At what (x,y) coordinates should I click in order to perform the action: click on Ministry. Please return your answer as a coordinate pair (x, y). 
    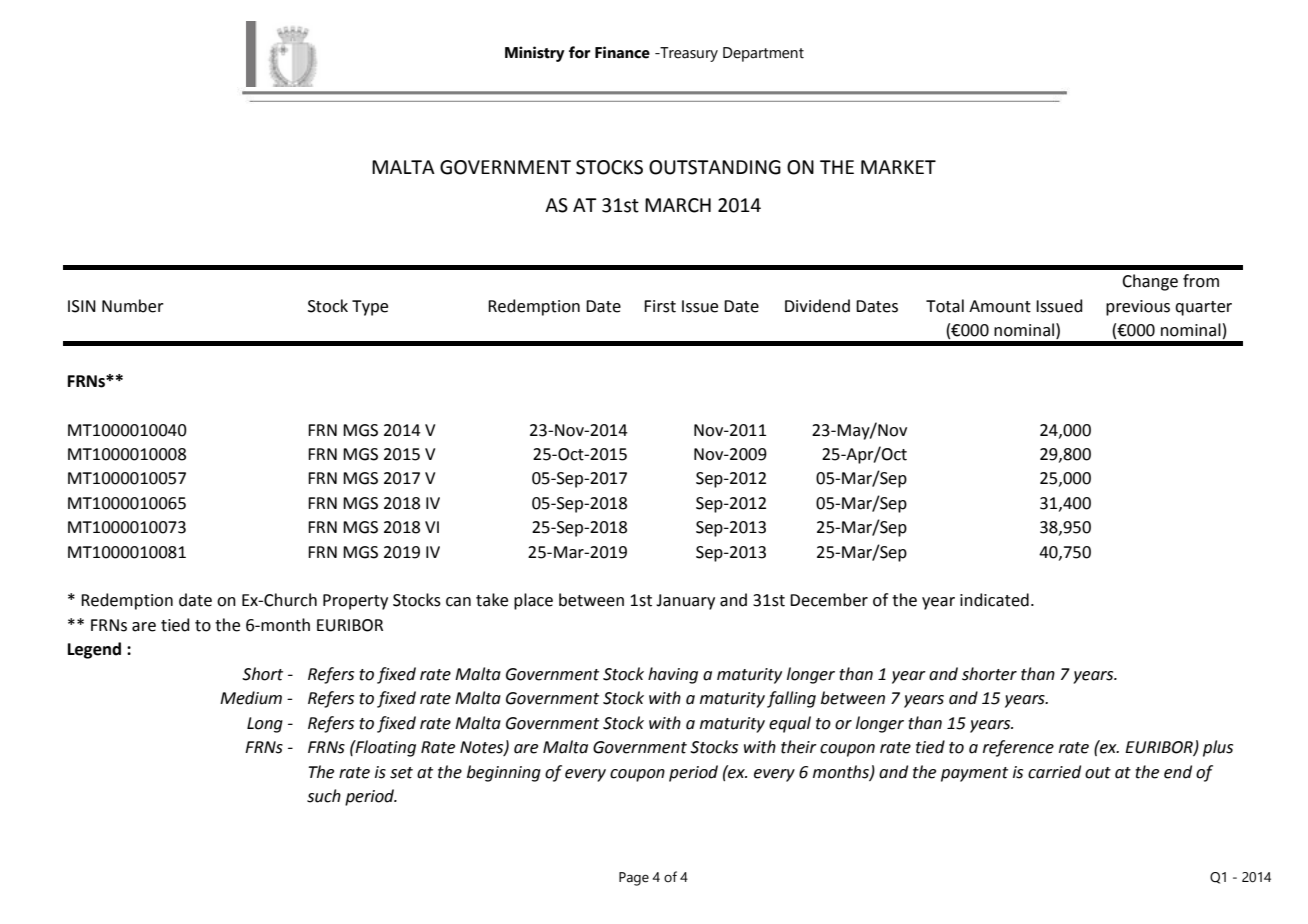
    Looking at the image, I should click on (535, 54).
